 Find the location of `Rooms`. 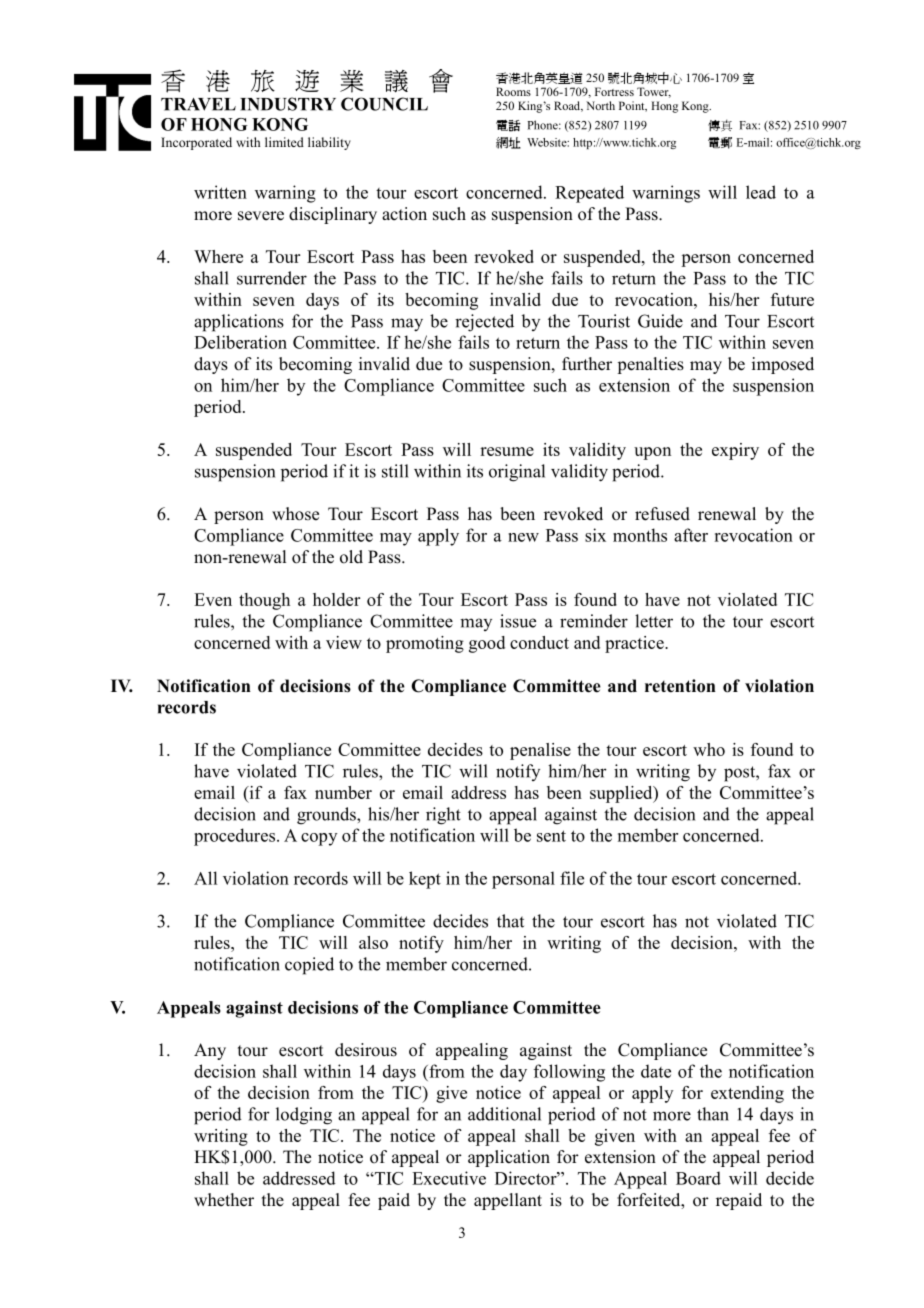

Rooms is located at coordinates (513, 91).
